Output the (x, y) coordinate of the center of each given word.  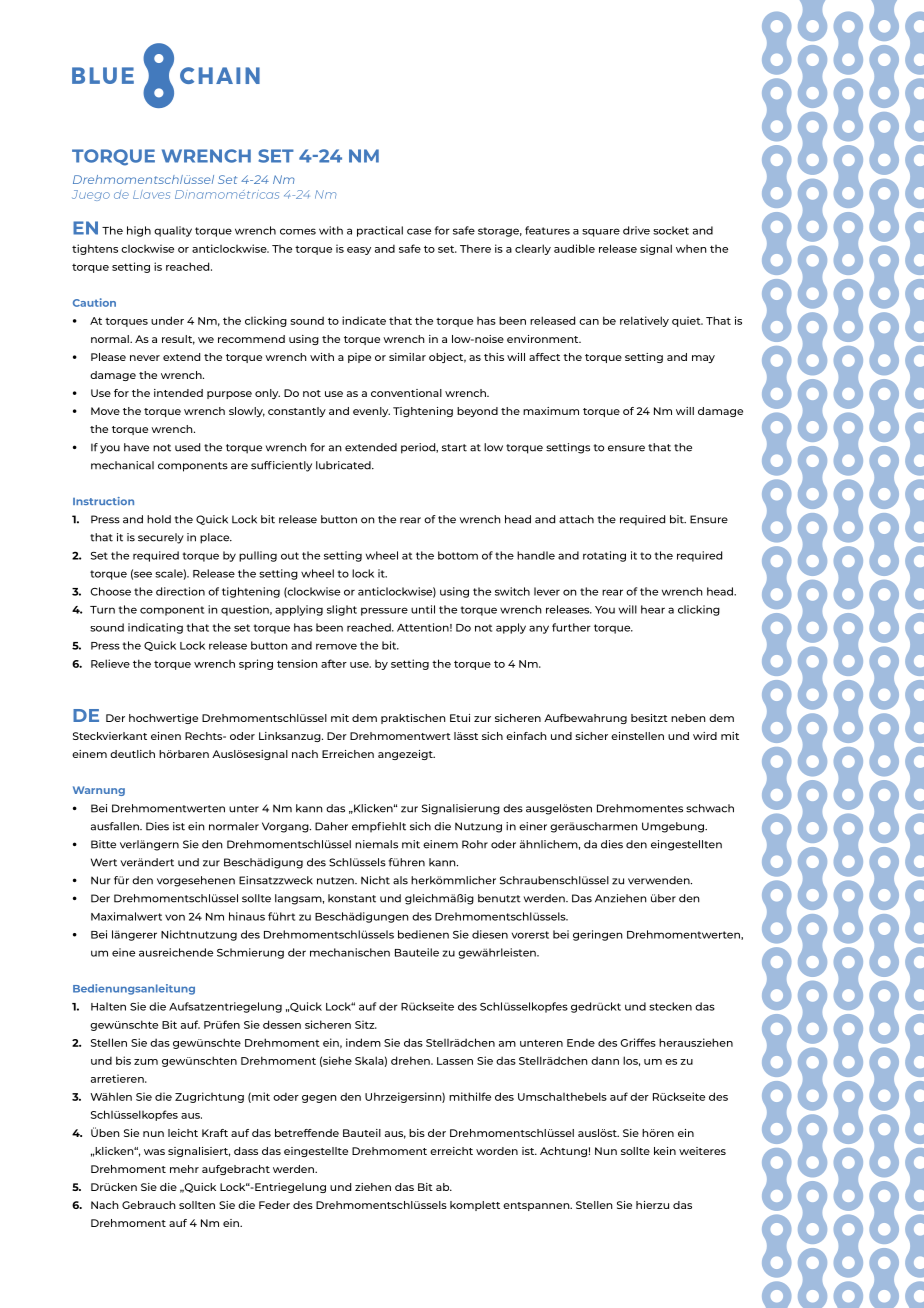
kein (665, 1151)
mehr (184, 1169)
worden (497, 1151)
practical (380, 231)
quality (173, 231)
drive (636, 230)
